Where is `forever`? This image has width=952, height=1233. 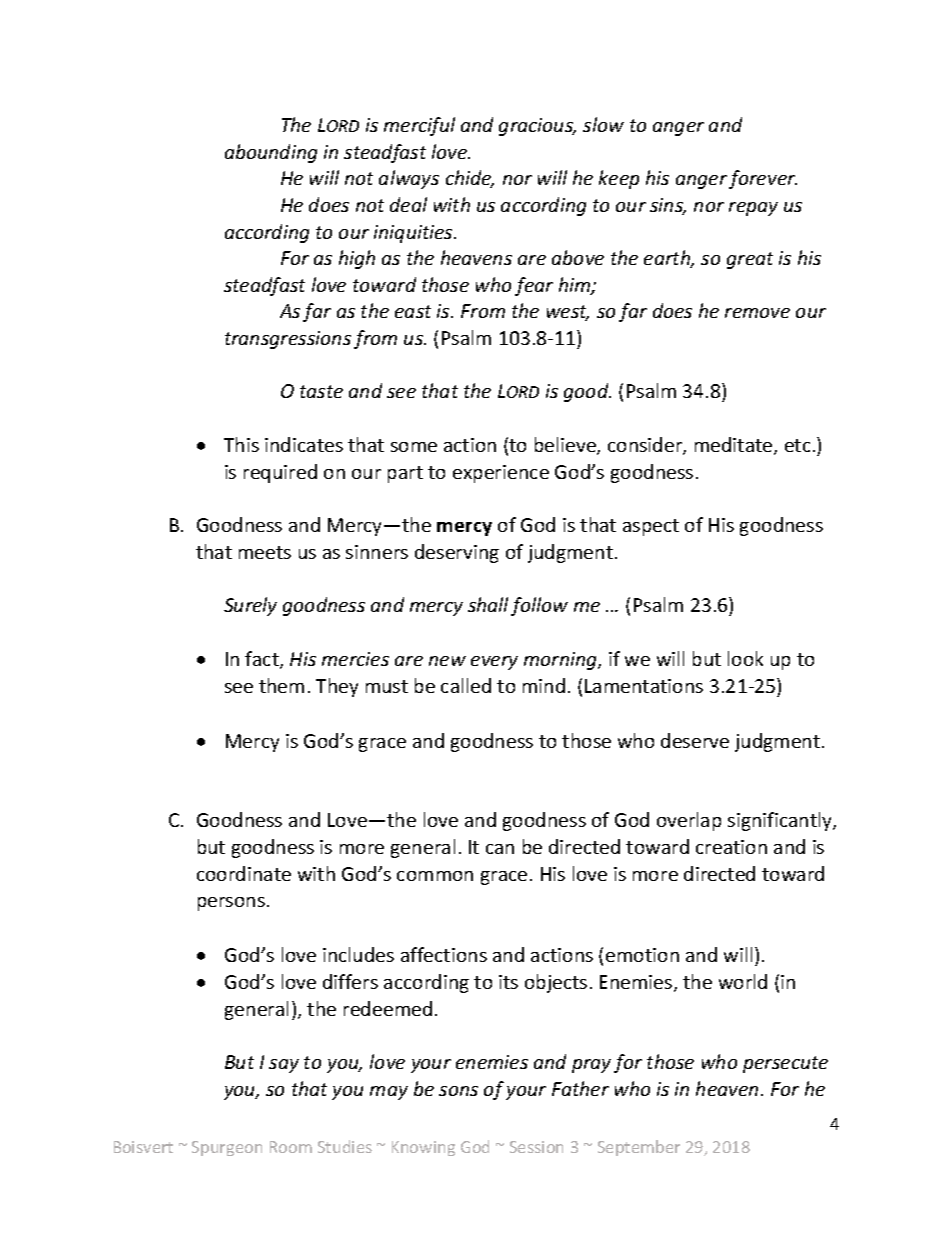
forever is located at coordinates (763, 179).
